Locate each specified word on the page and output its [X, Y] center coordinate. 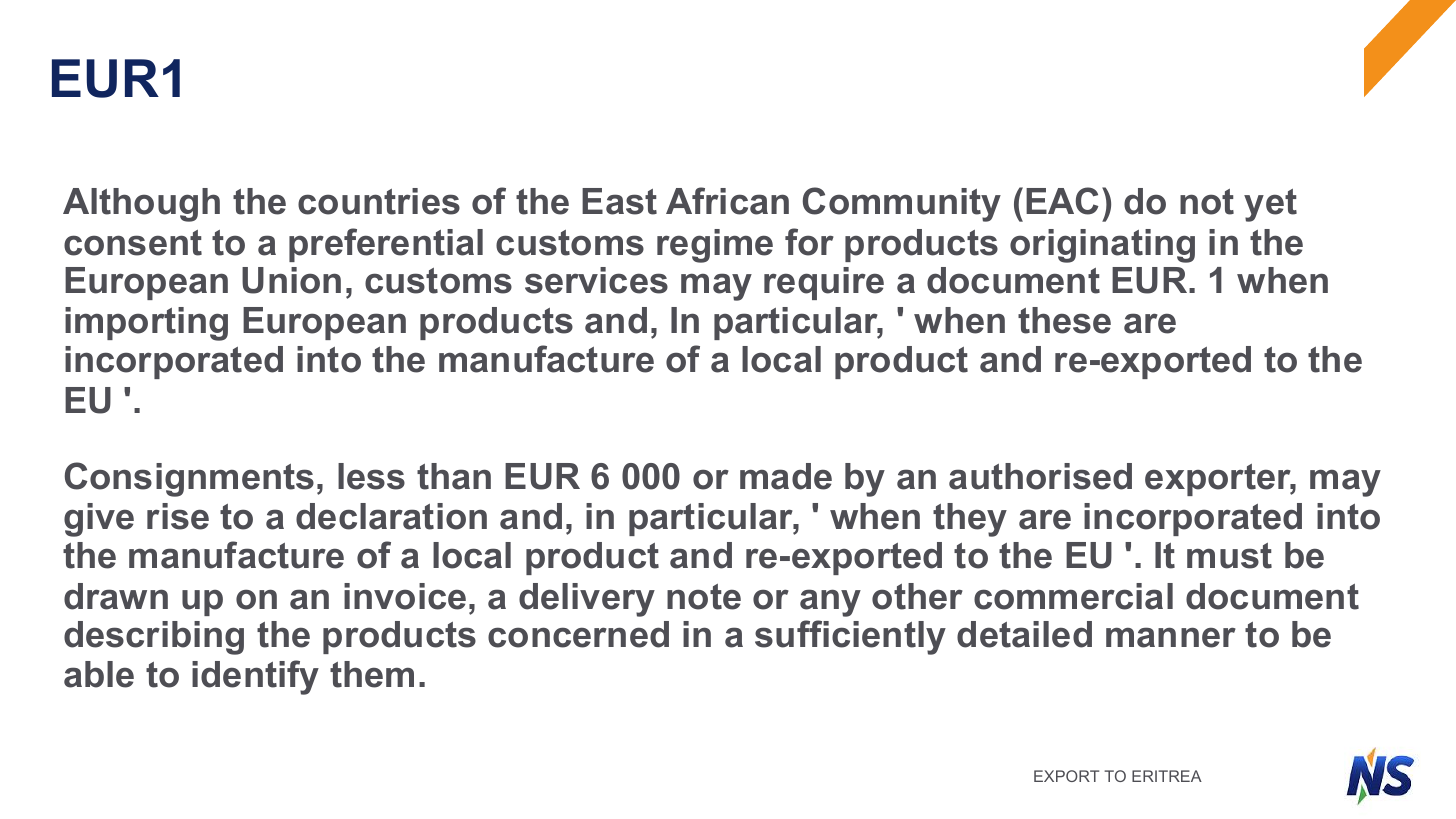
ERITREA [1167, 776]
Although [141, 205]
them [372, 674]
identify [255, 677]
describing [154, 638]
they [970, 520]
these [1064, 320]
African [727, 201]
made [786, 476]
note [704, 597]
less [371, 476]
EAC [1062, 201]
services [596, 280]
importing [146, 324]
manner [1171, 637]
